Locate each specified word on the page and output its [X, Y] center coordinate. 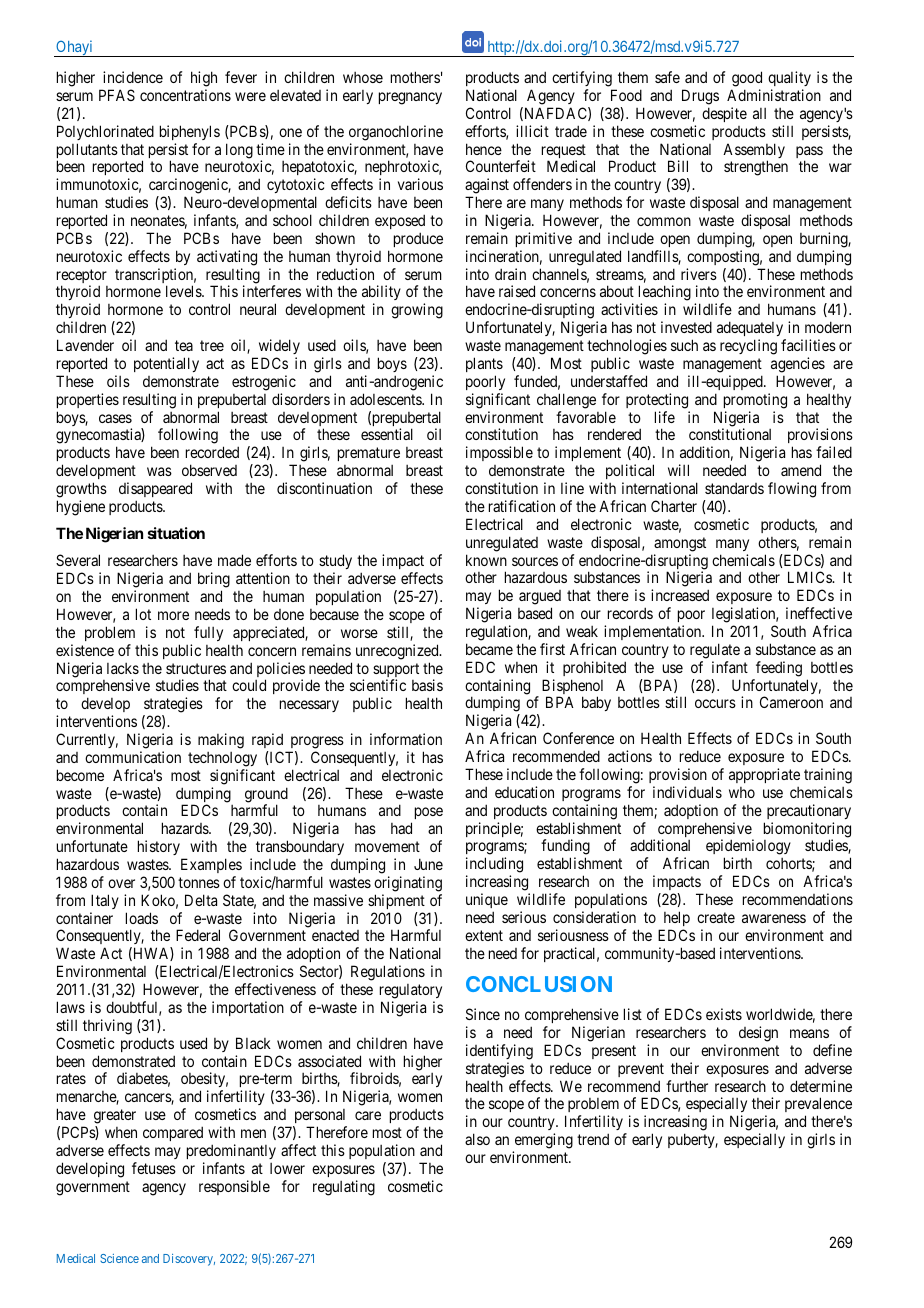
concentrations [185, 95]
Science [119, 1258]
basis [427, 685]
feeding [779, 669]
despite [724, 114]
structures [196, 668]
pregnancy [410, 98]
